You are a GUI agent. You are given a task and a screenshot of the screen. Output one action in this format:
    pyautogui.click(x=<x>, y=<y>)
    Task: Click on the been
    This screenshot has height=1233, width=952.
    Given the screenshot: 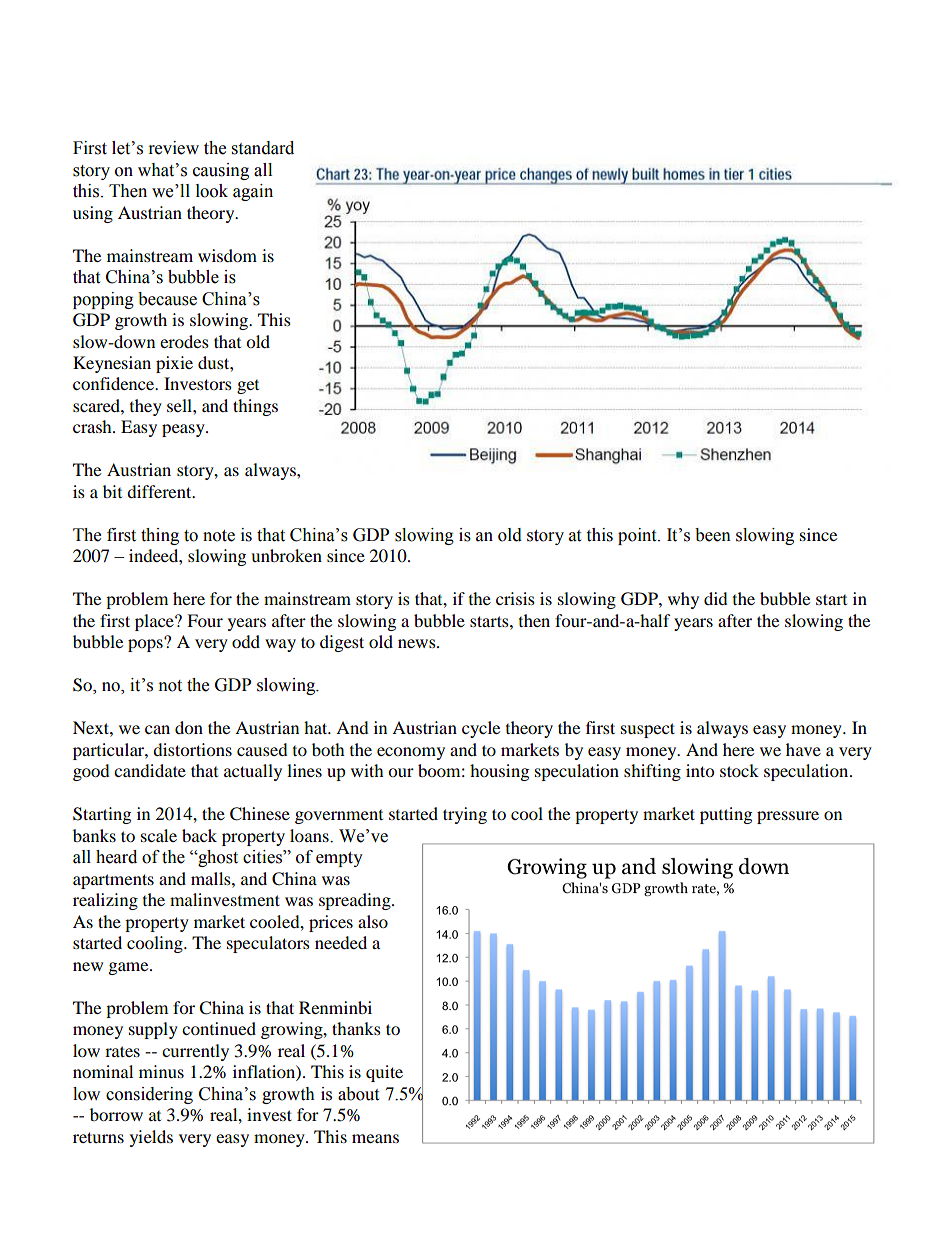 What is the action you would take?
    pyautogui.click(x=713, y=535)
